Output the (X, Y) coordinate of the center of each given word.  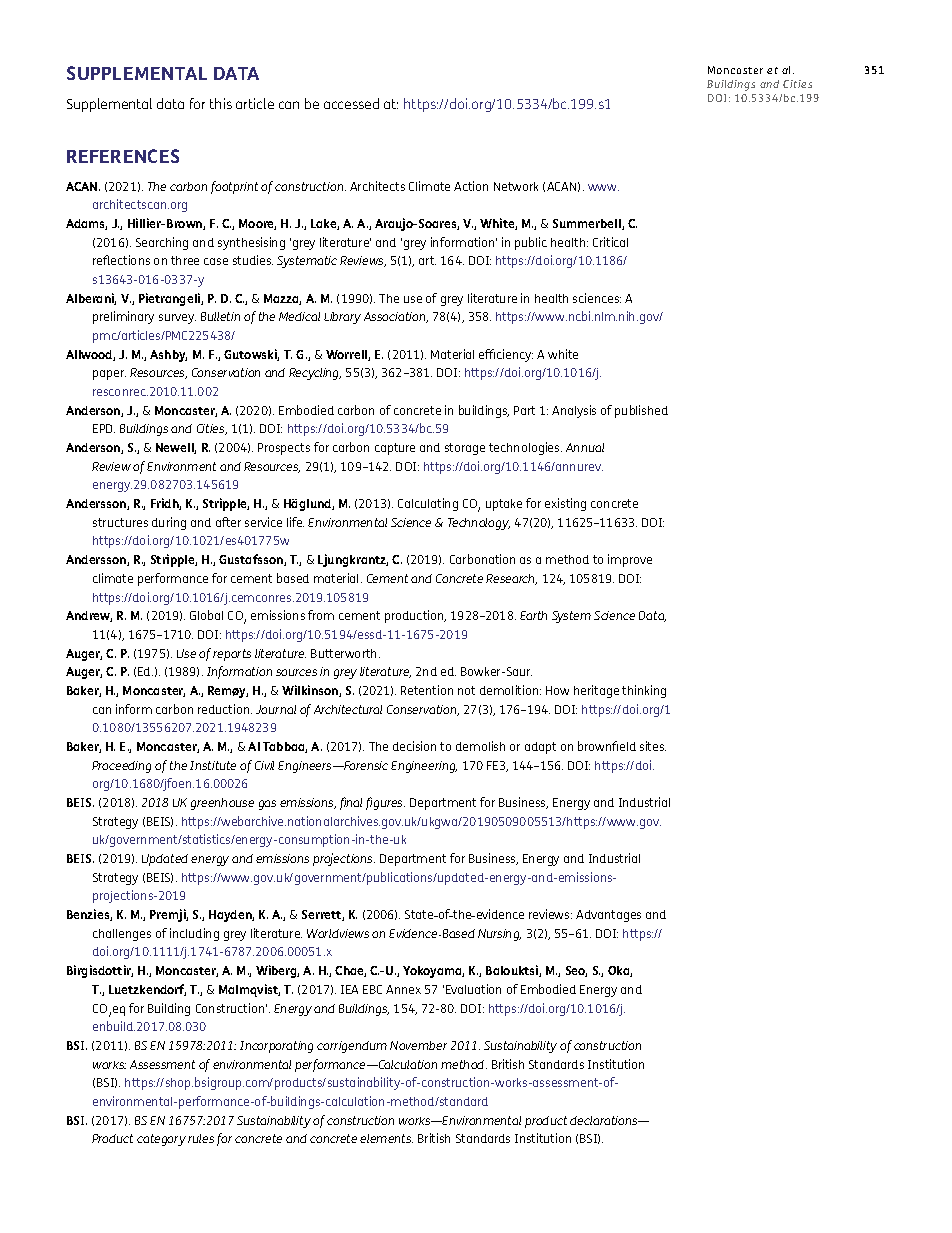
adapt (540, 748)
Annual (585, 447)
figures (385, 803)
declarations (605, 1120)
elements (386, 1138)
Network (516, 186)
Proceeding (121, 767)
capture (395, 449)
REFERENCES (123, 156)
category (161, 1140)
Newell (176, 448)
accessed (351, 103)
